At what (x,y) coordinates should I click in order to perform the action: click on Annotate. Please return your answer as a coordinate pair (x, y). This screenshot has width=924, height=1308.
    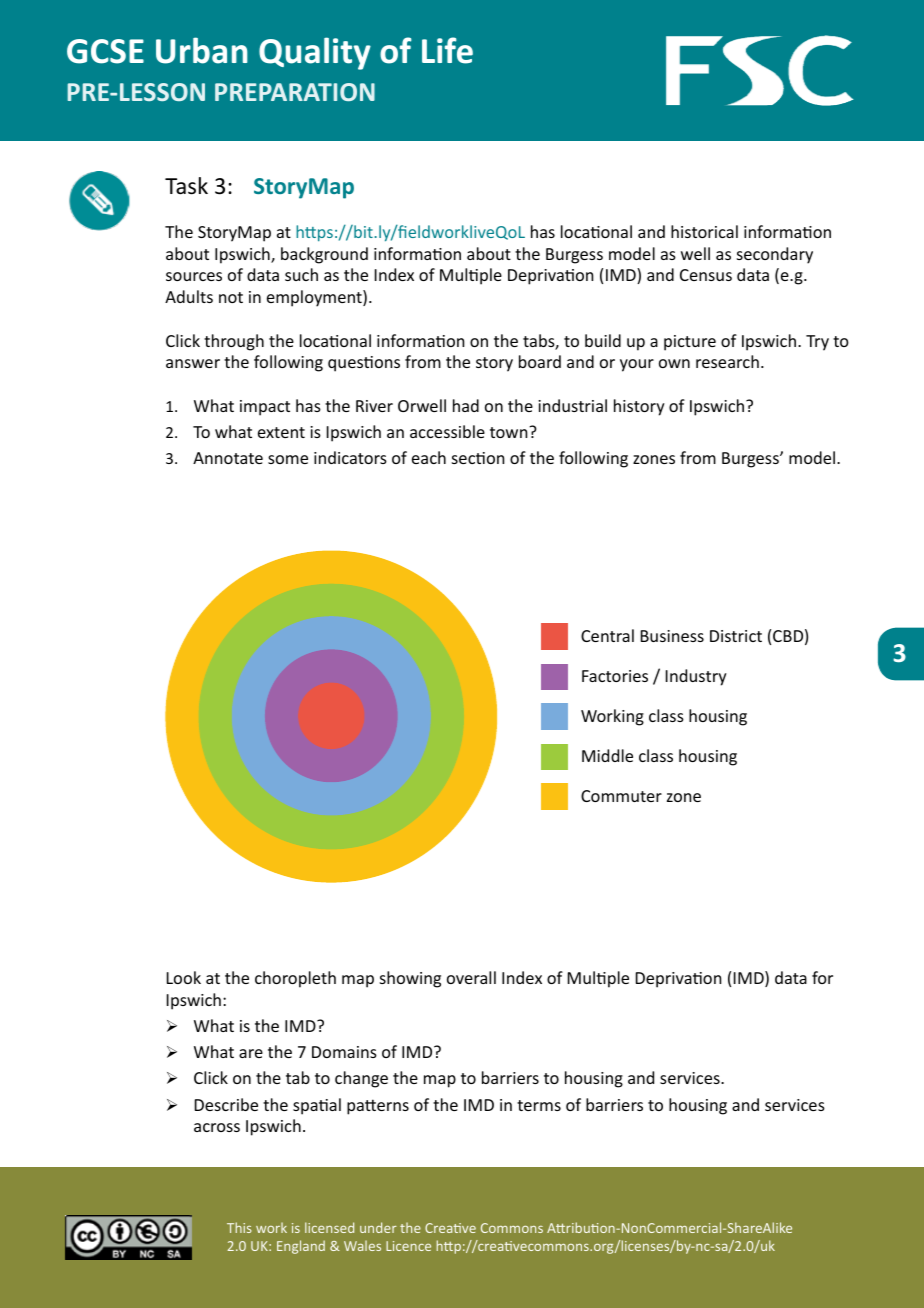
    Looking at the image, I should click on (228, 458).
